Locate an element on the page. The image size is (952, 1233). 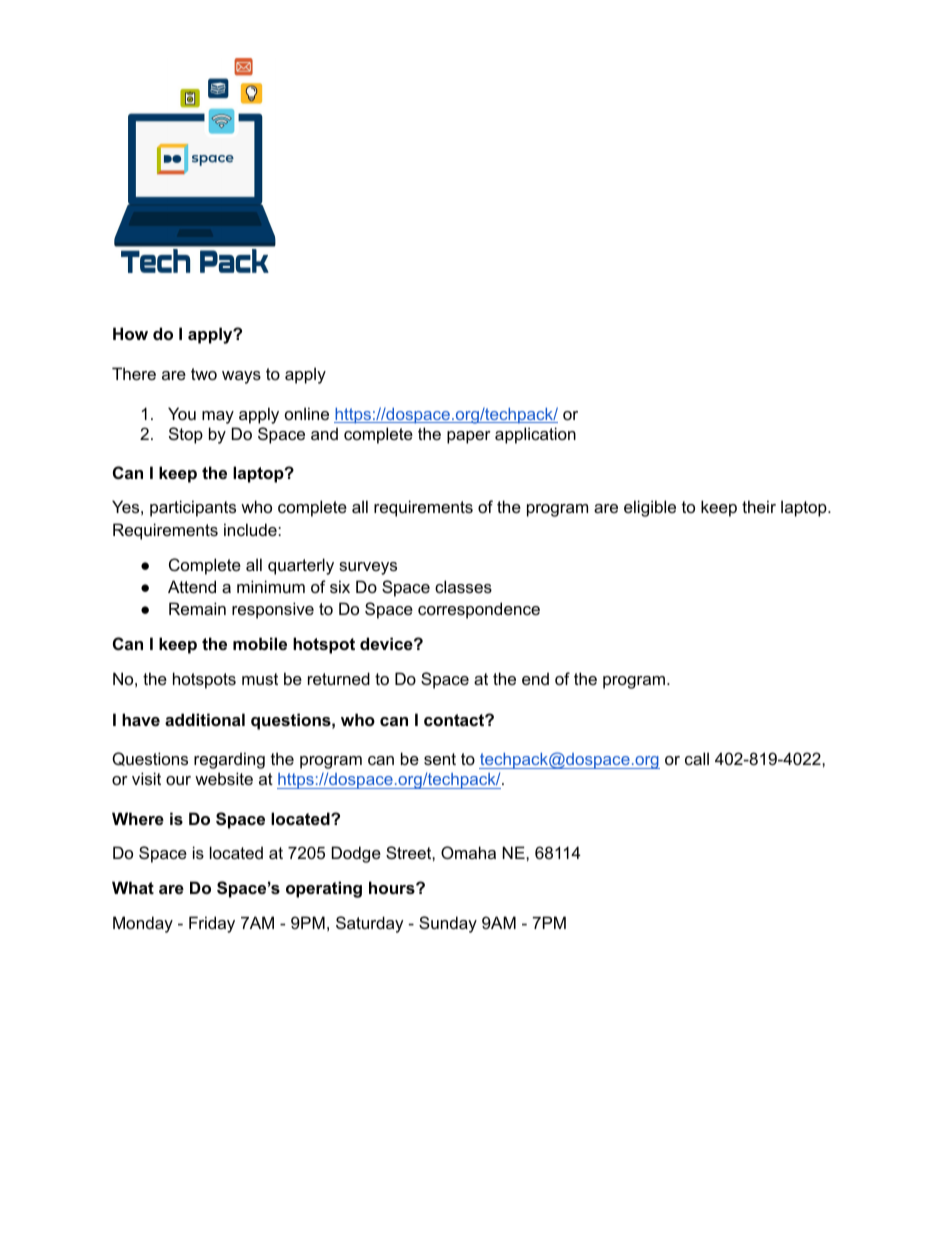
paper is located at coordinates (469, 437).
